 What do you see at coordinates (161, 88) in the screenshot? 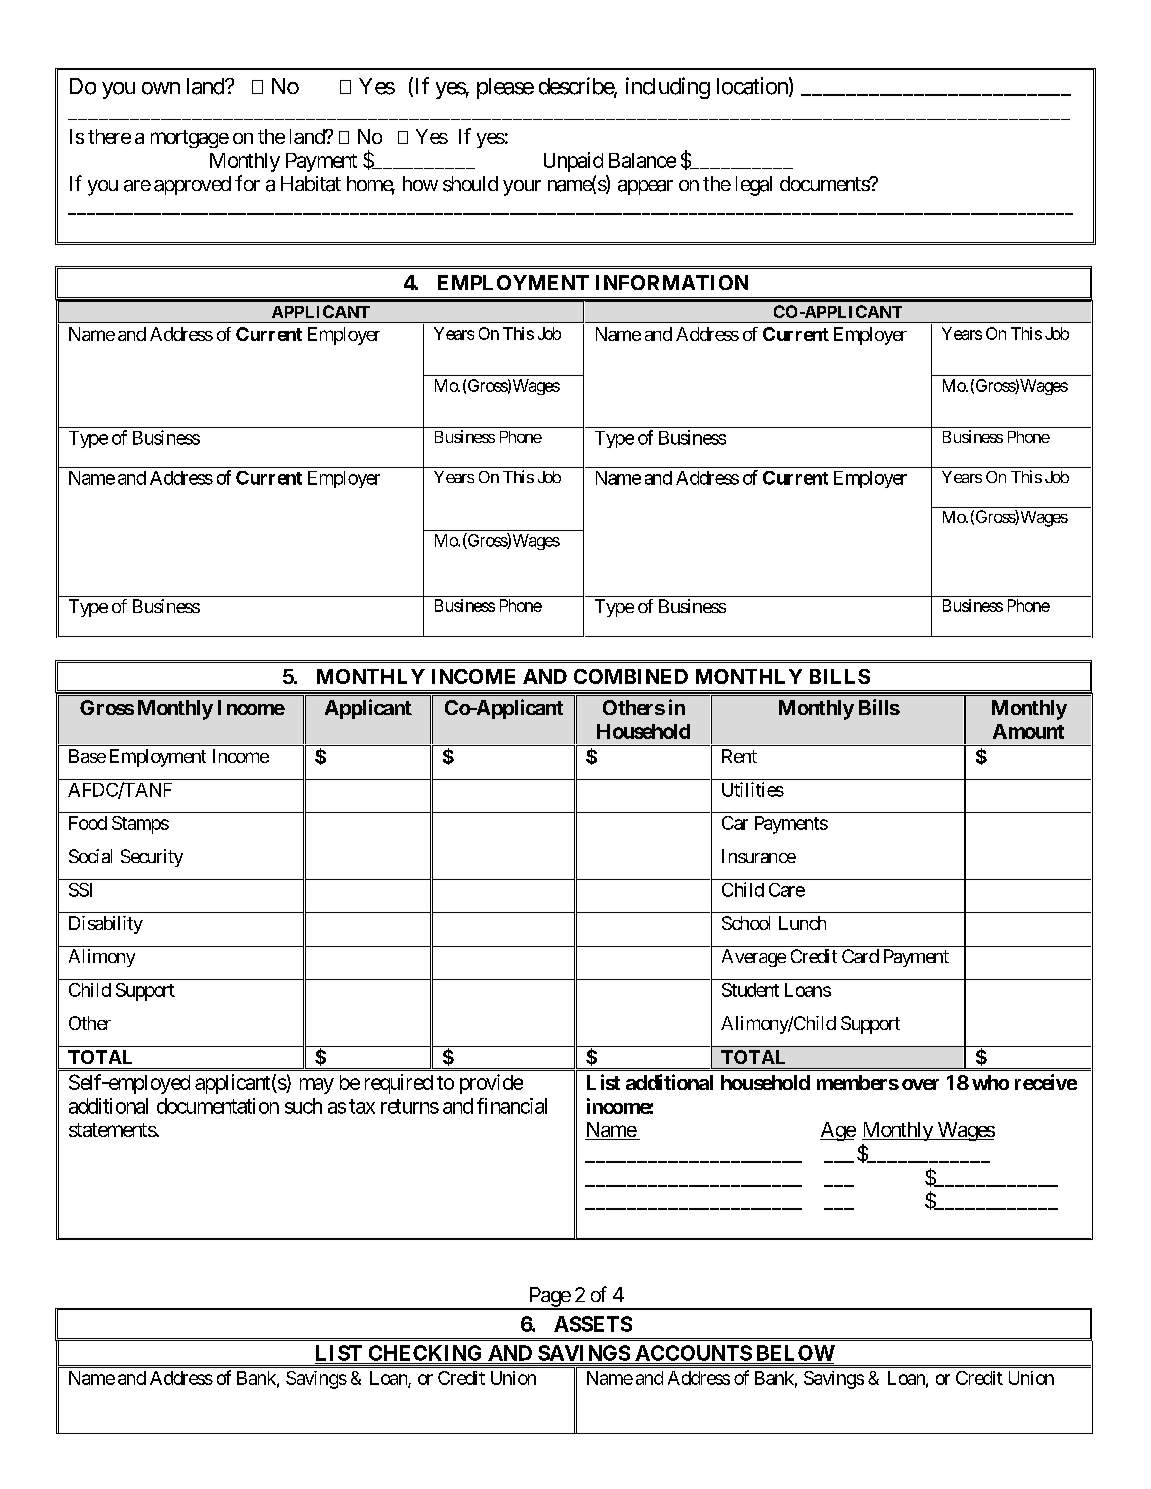
I see `own` at bounding box center [161, 88].
